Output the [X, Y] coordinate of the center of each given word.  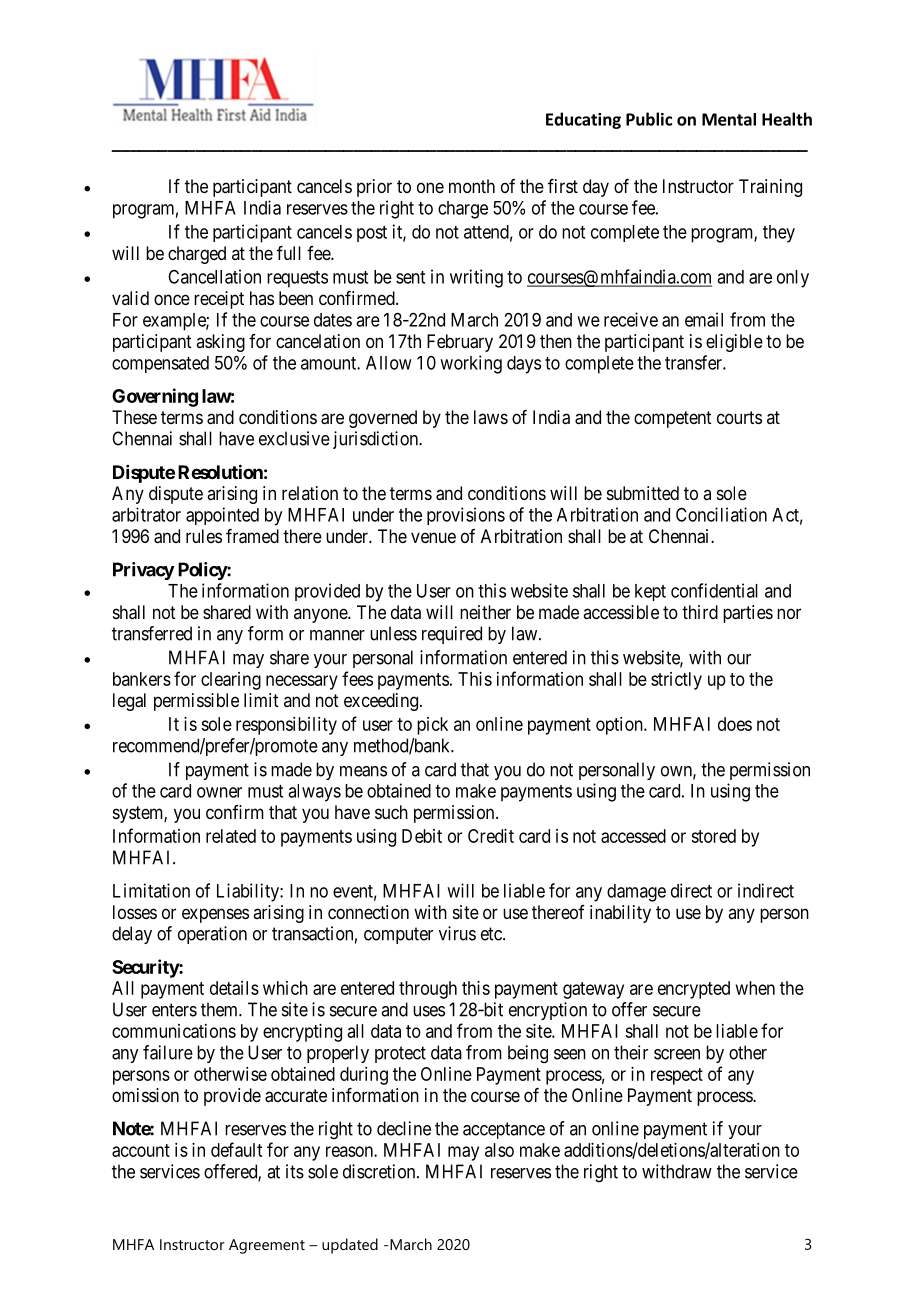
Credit [491, 836]
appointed [222, 516]
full [289, 253]
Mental [729, 119]
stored [713, 836]
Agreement [267, 1246]
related [231, 836]
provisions [466, 516]
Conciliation [721, 514]
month [472, 186]
